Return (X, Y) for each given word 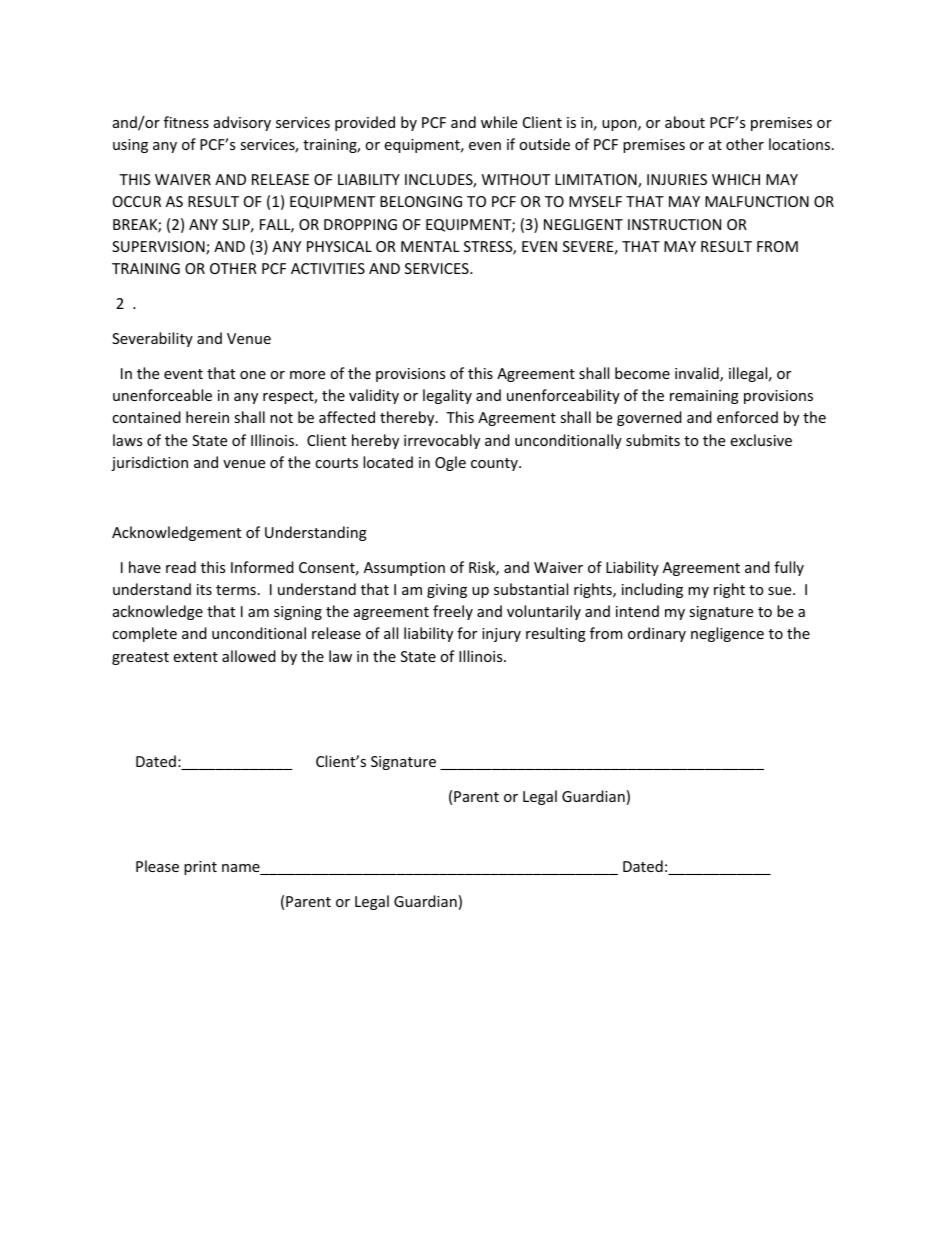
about (685, 122)
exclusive (761, 440)
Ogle (450, 463)
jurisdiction (149, 463)
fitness (186, 122)
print (200, 868)
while (499, 122)
